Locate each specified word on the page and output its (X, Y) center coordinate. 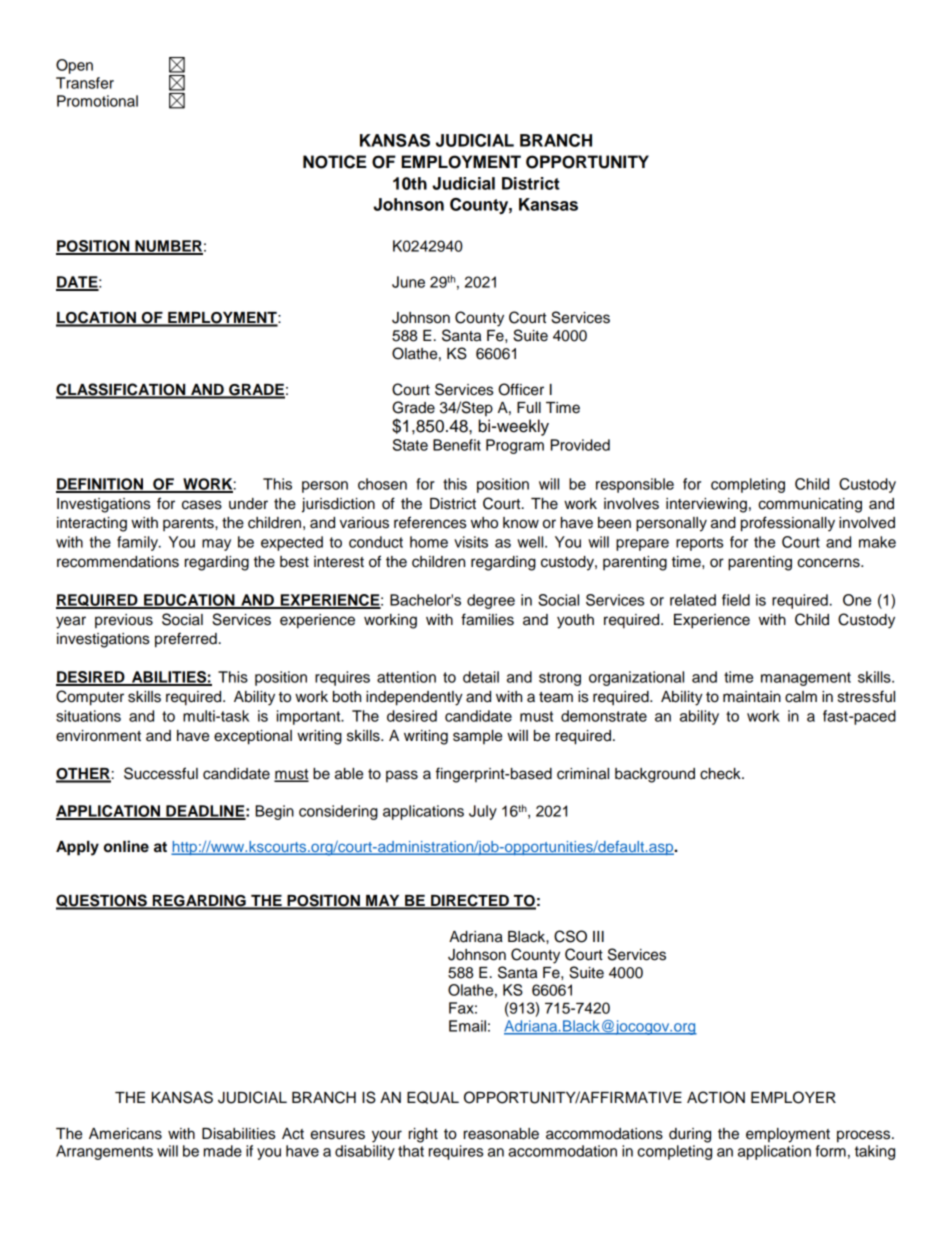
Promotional (97, 101)
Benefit (457, 445)
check (721, 774)
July (483, 812)
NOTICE (334, 162)
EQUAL (433, 1097)
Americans (125, 1134)
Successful (161, 773)
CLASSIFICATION (122, 390)
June (408, 282)
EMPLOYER (793, 1097)
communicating (810, 505)
